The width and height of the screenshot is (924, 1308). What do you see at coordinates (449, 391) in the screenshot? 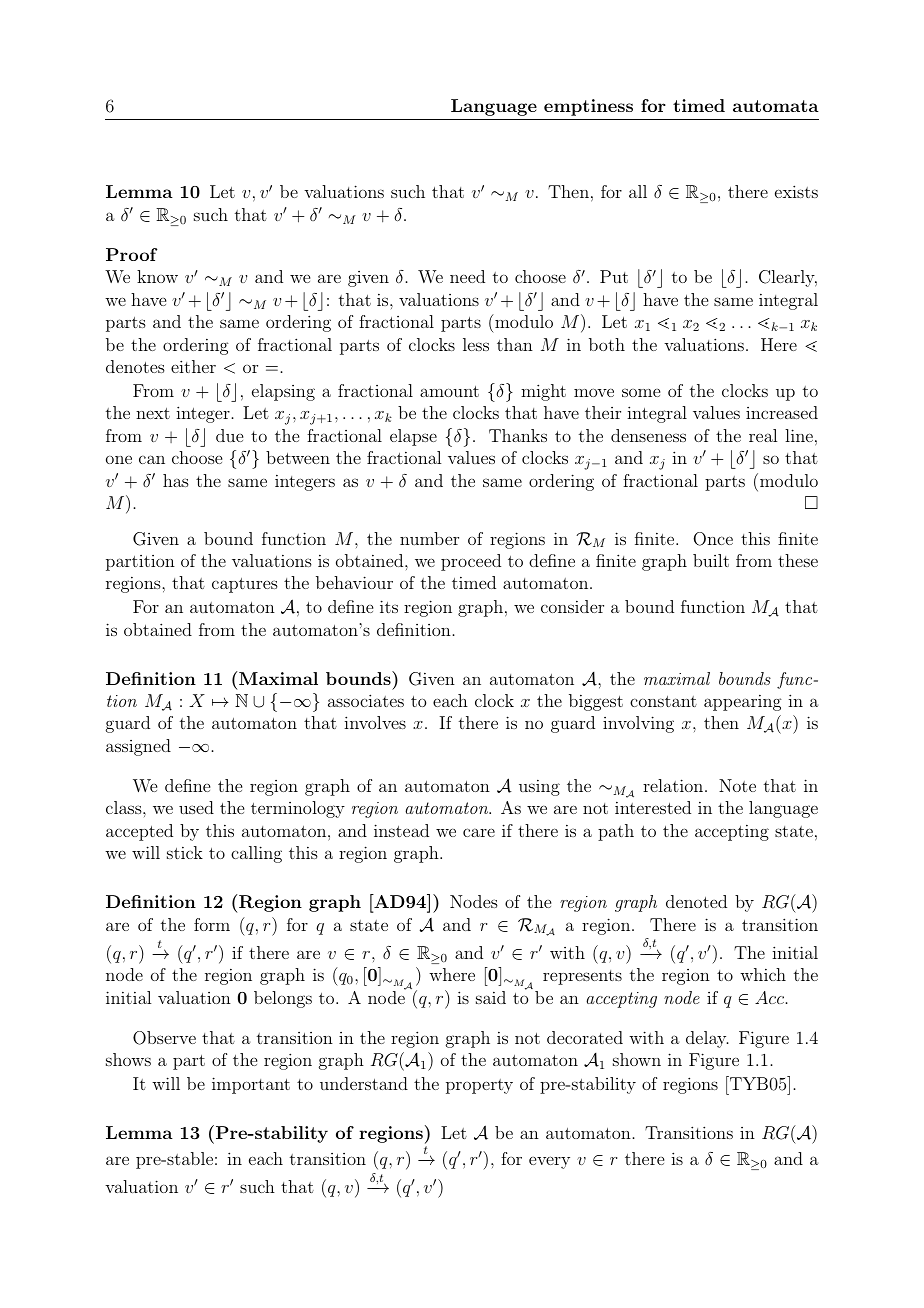
I see `amount` at bounding box center [449, 391].
